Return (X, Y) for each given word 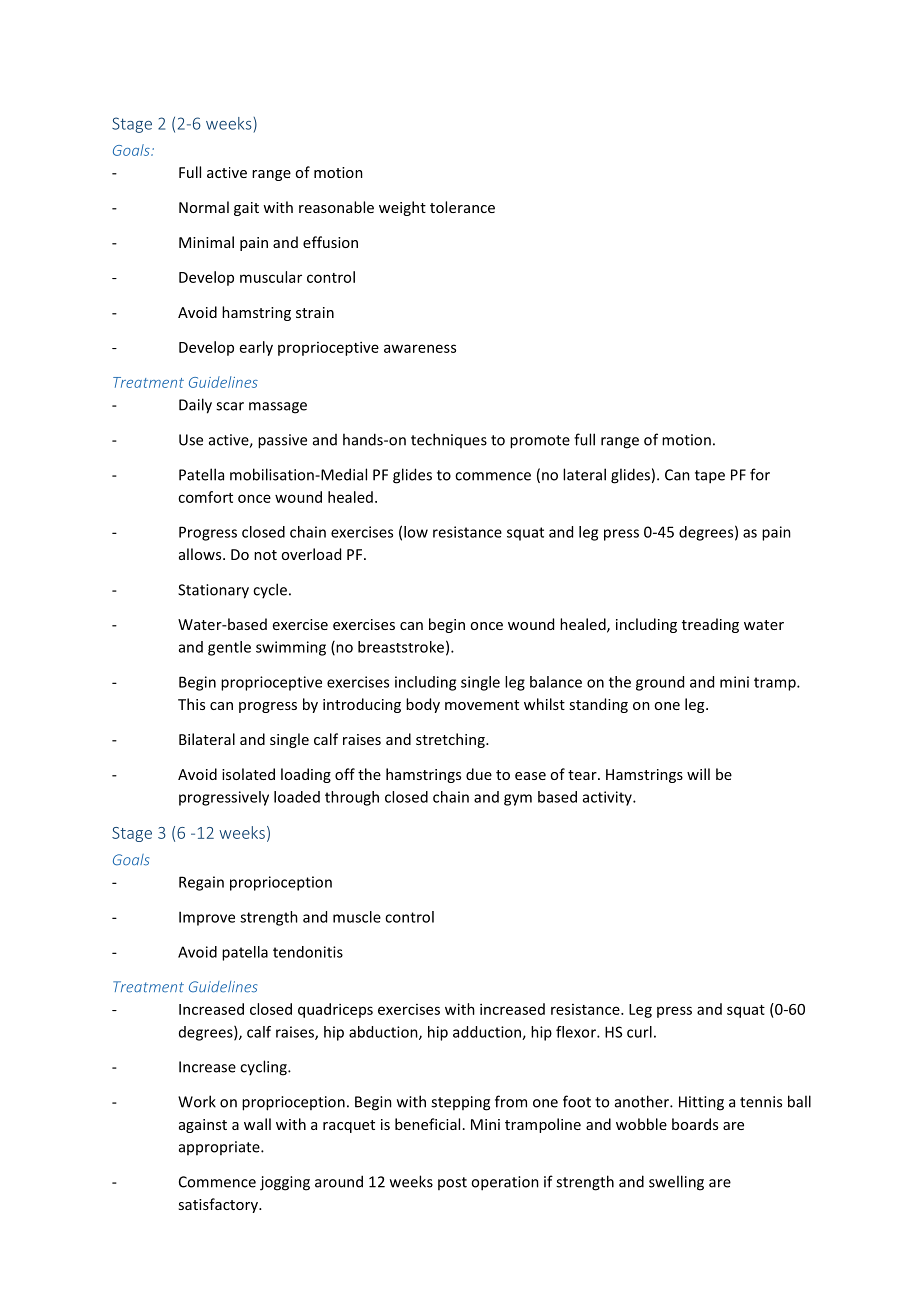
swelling (676, 1183)
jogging (285, 1183)
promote (540, 442)
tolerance (462, 207)
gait (246, 209)
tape (710, 477)
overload (311, 554)
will (698, 774)
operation (505, 1183)
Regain (201, 883)
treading (710, 625)
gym (518, 800)
